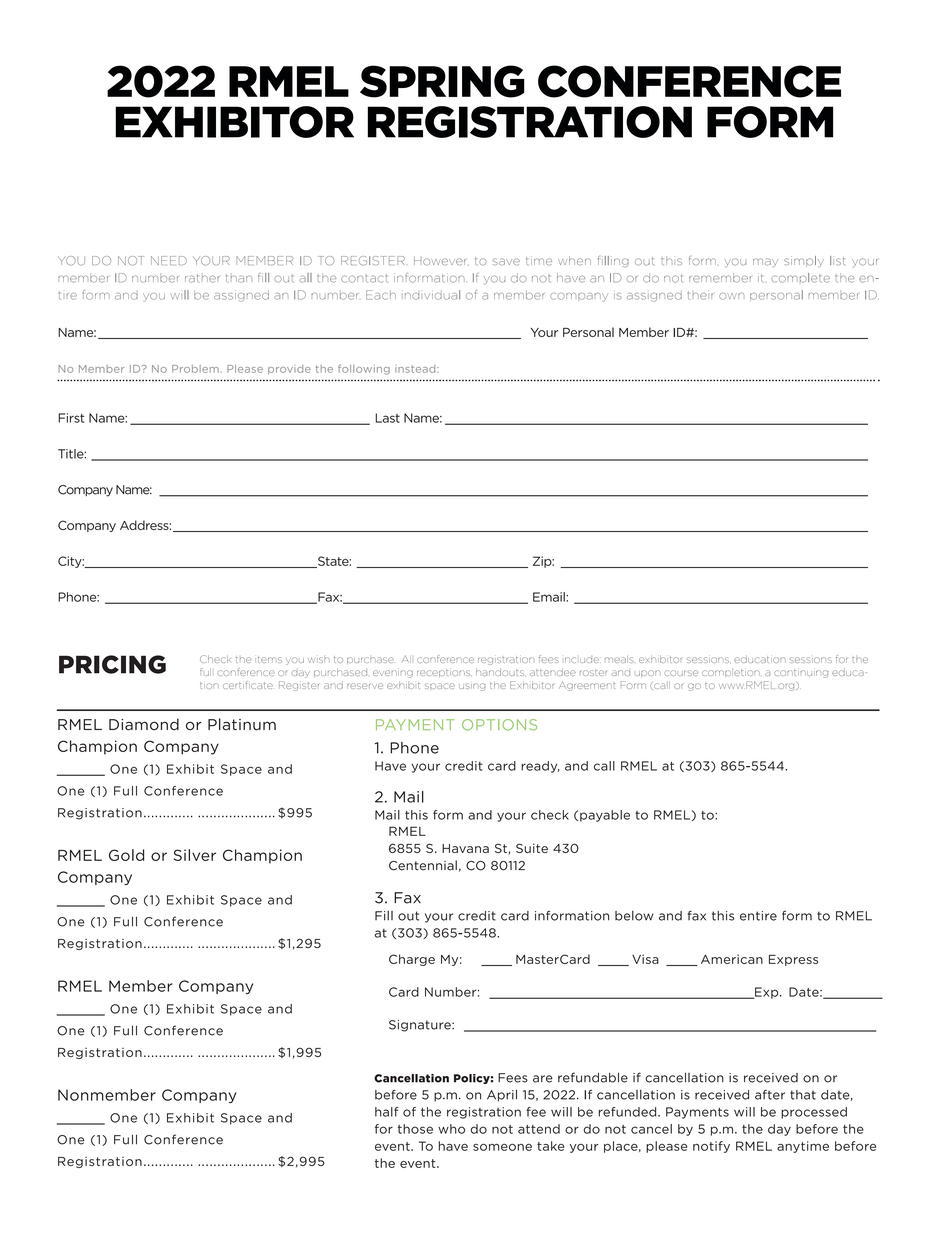 This page has width=952, height=1233. What do you see at coordinates (540, 767) in the page?
I see `ready` at bounding box center [540, 767].
